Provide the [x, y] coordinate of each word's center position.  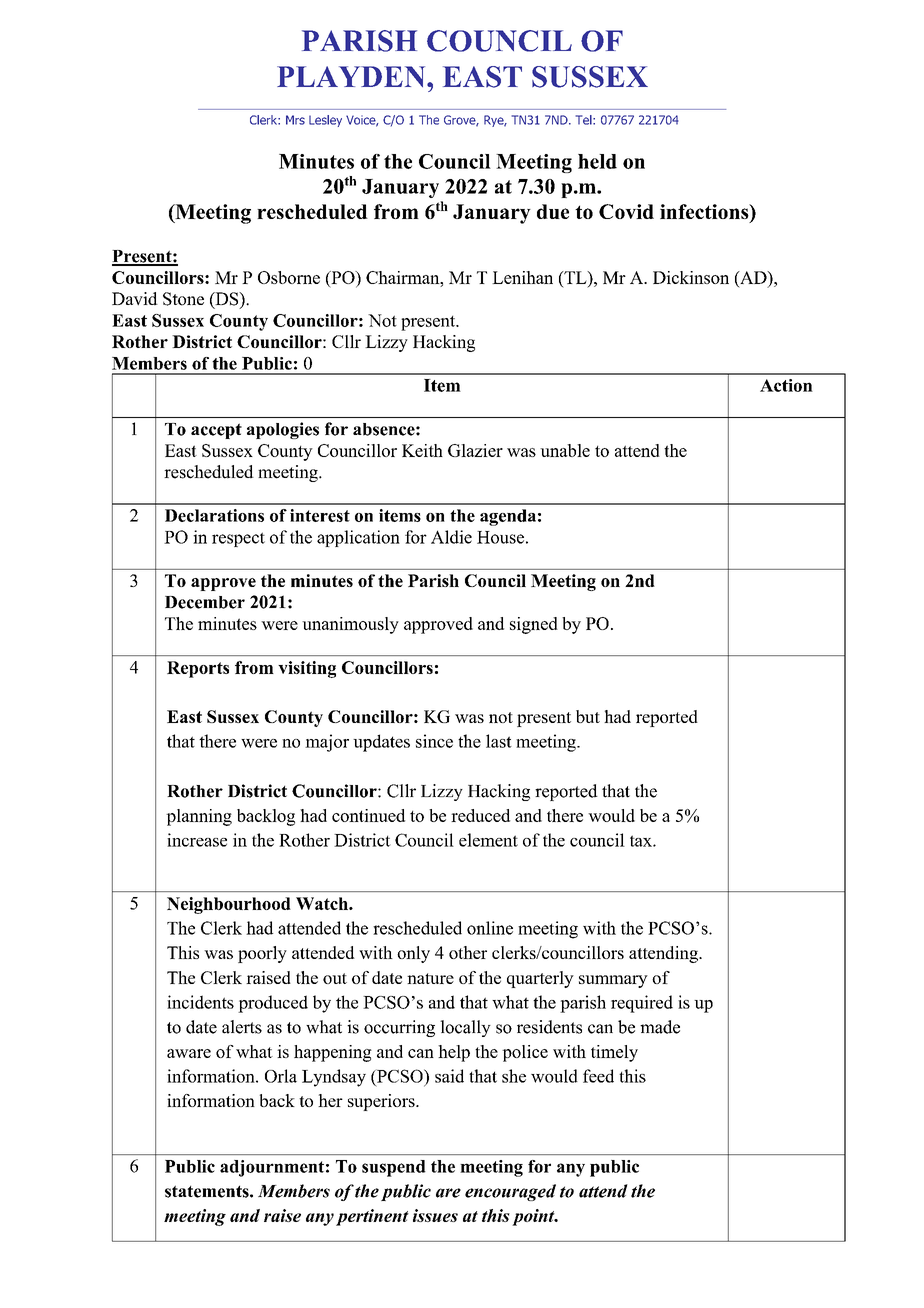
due [553, 211]
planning [199, 817]
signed [534, 625]
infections [705, 213]
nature [430, 978]
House [500, 537]
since [434, 741]
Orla [281, 1076]
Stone [183, 299]
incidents [200, 1002]
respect [238, 539]
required [642, 1004]
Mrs [295, 120]
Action [786, 385]
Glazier [475, 450]
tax [642, 841]
